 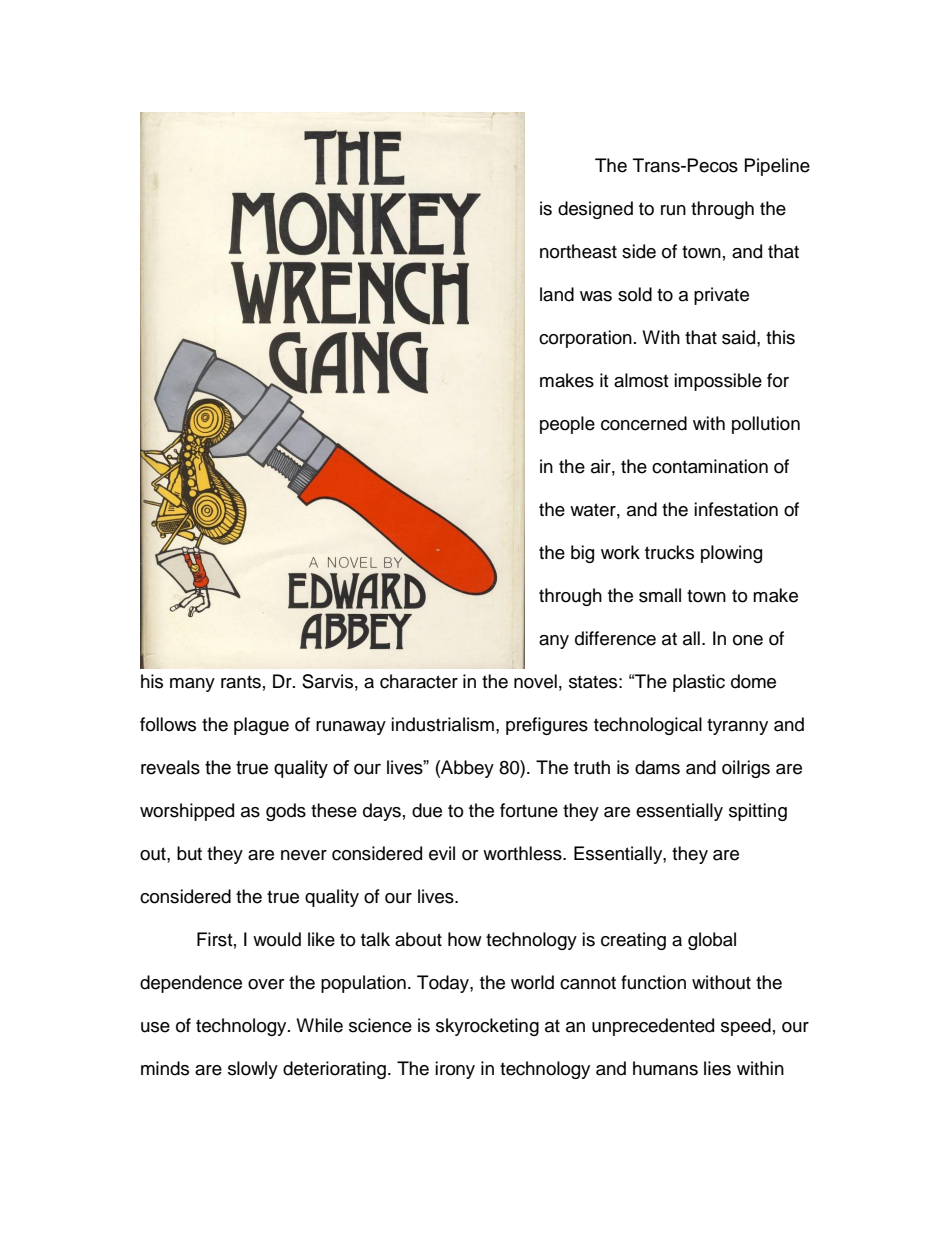 What do you see at coordinates (253, 1070) in the page?
I see `slowly` at bounding box center [253, 1070].
